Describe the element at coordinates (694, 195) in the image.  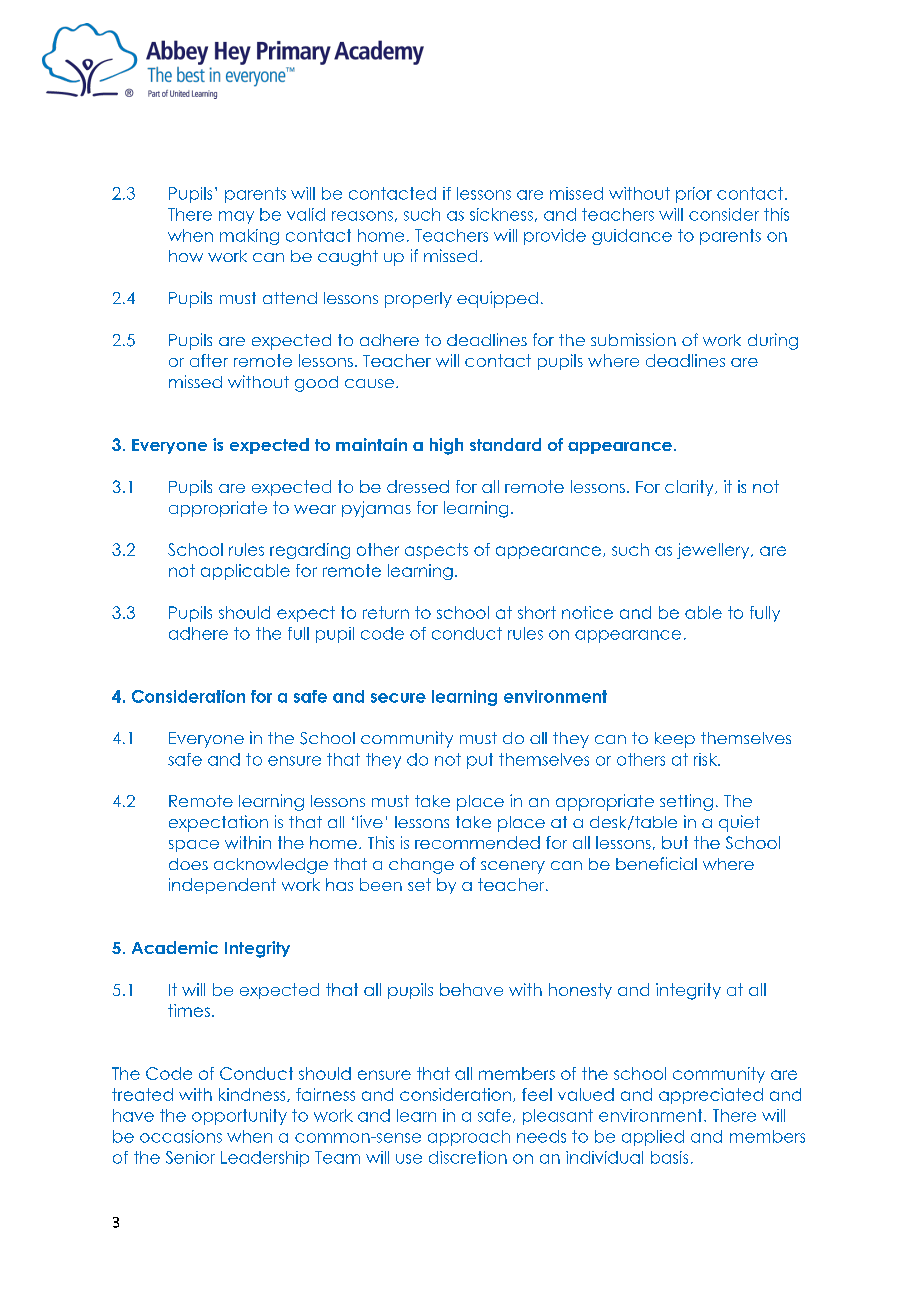
I see `prior` at that location.
